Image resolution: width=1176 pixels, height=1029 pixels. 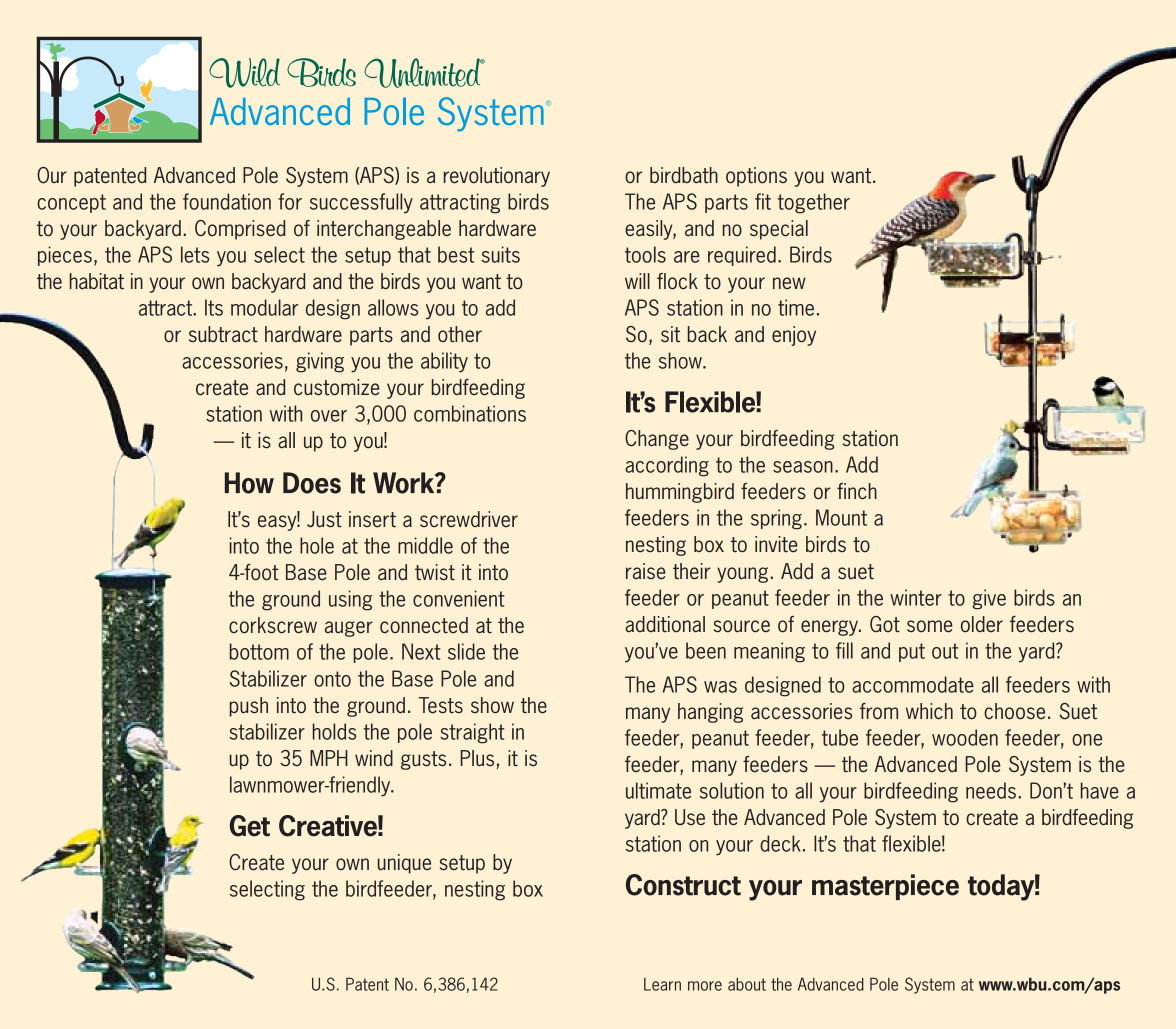 What do you see at coordinates (496, 177) in the screenshot?
I see `revolutionary` at bounding box center [496, 177].
